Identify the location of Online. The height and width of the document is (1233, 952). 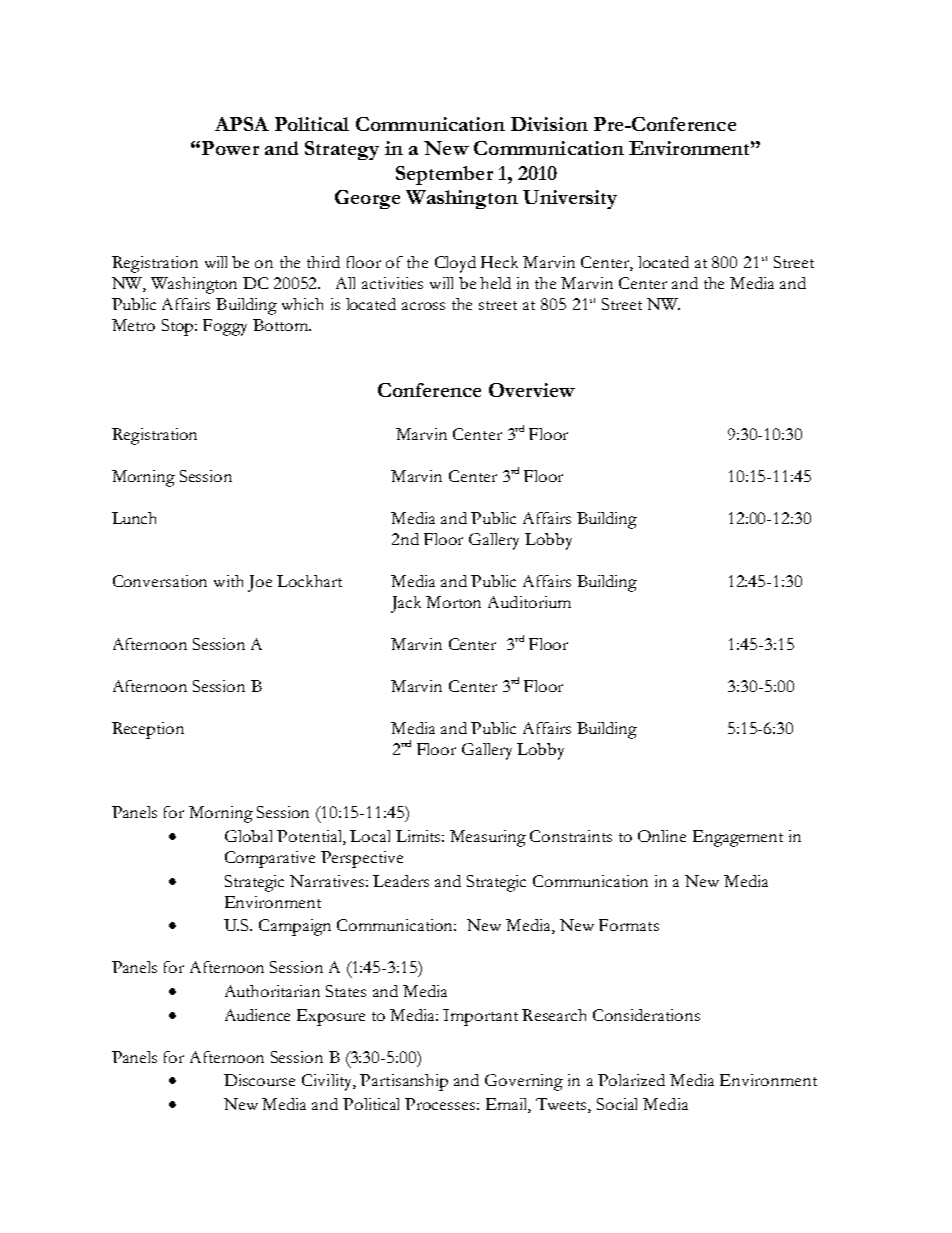
(662, 836).
